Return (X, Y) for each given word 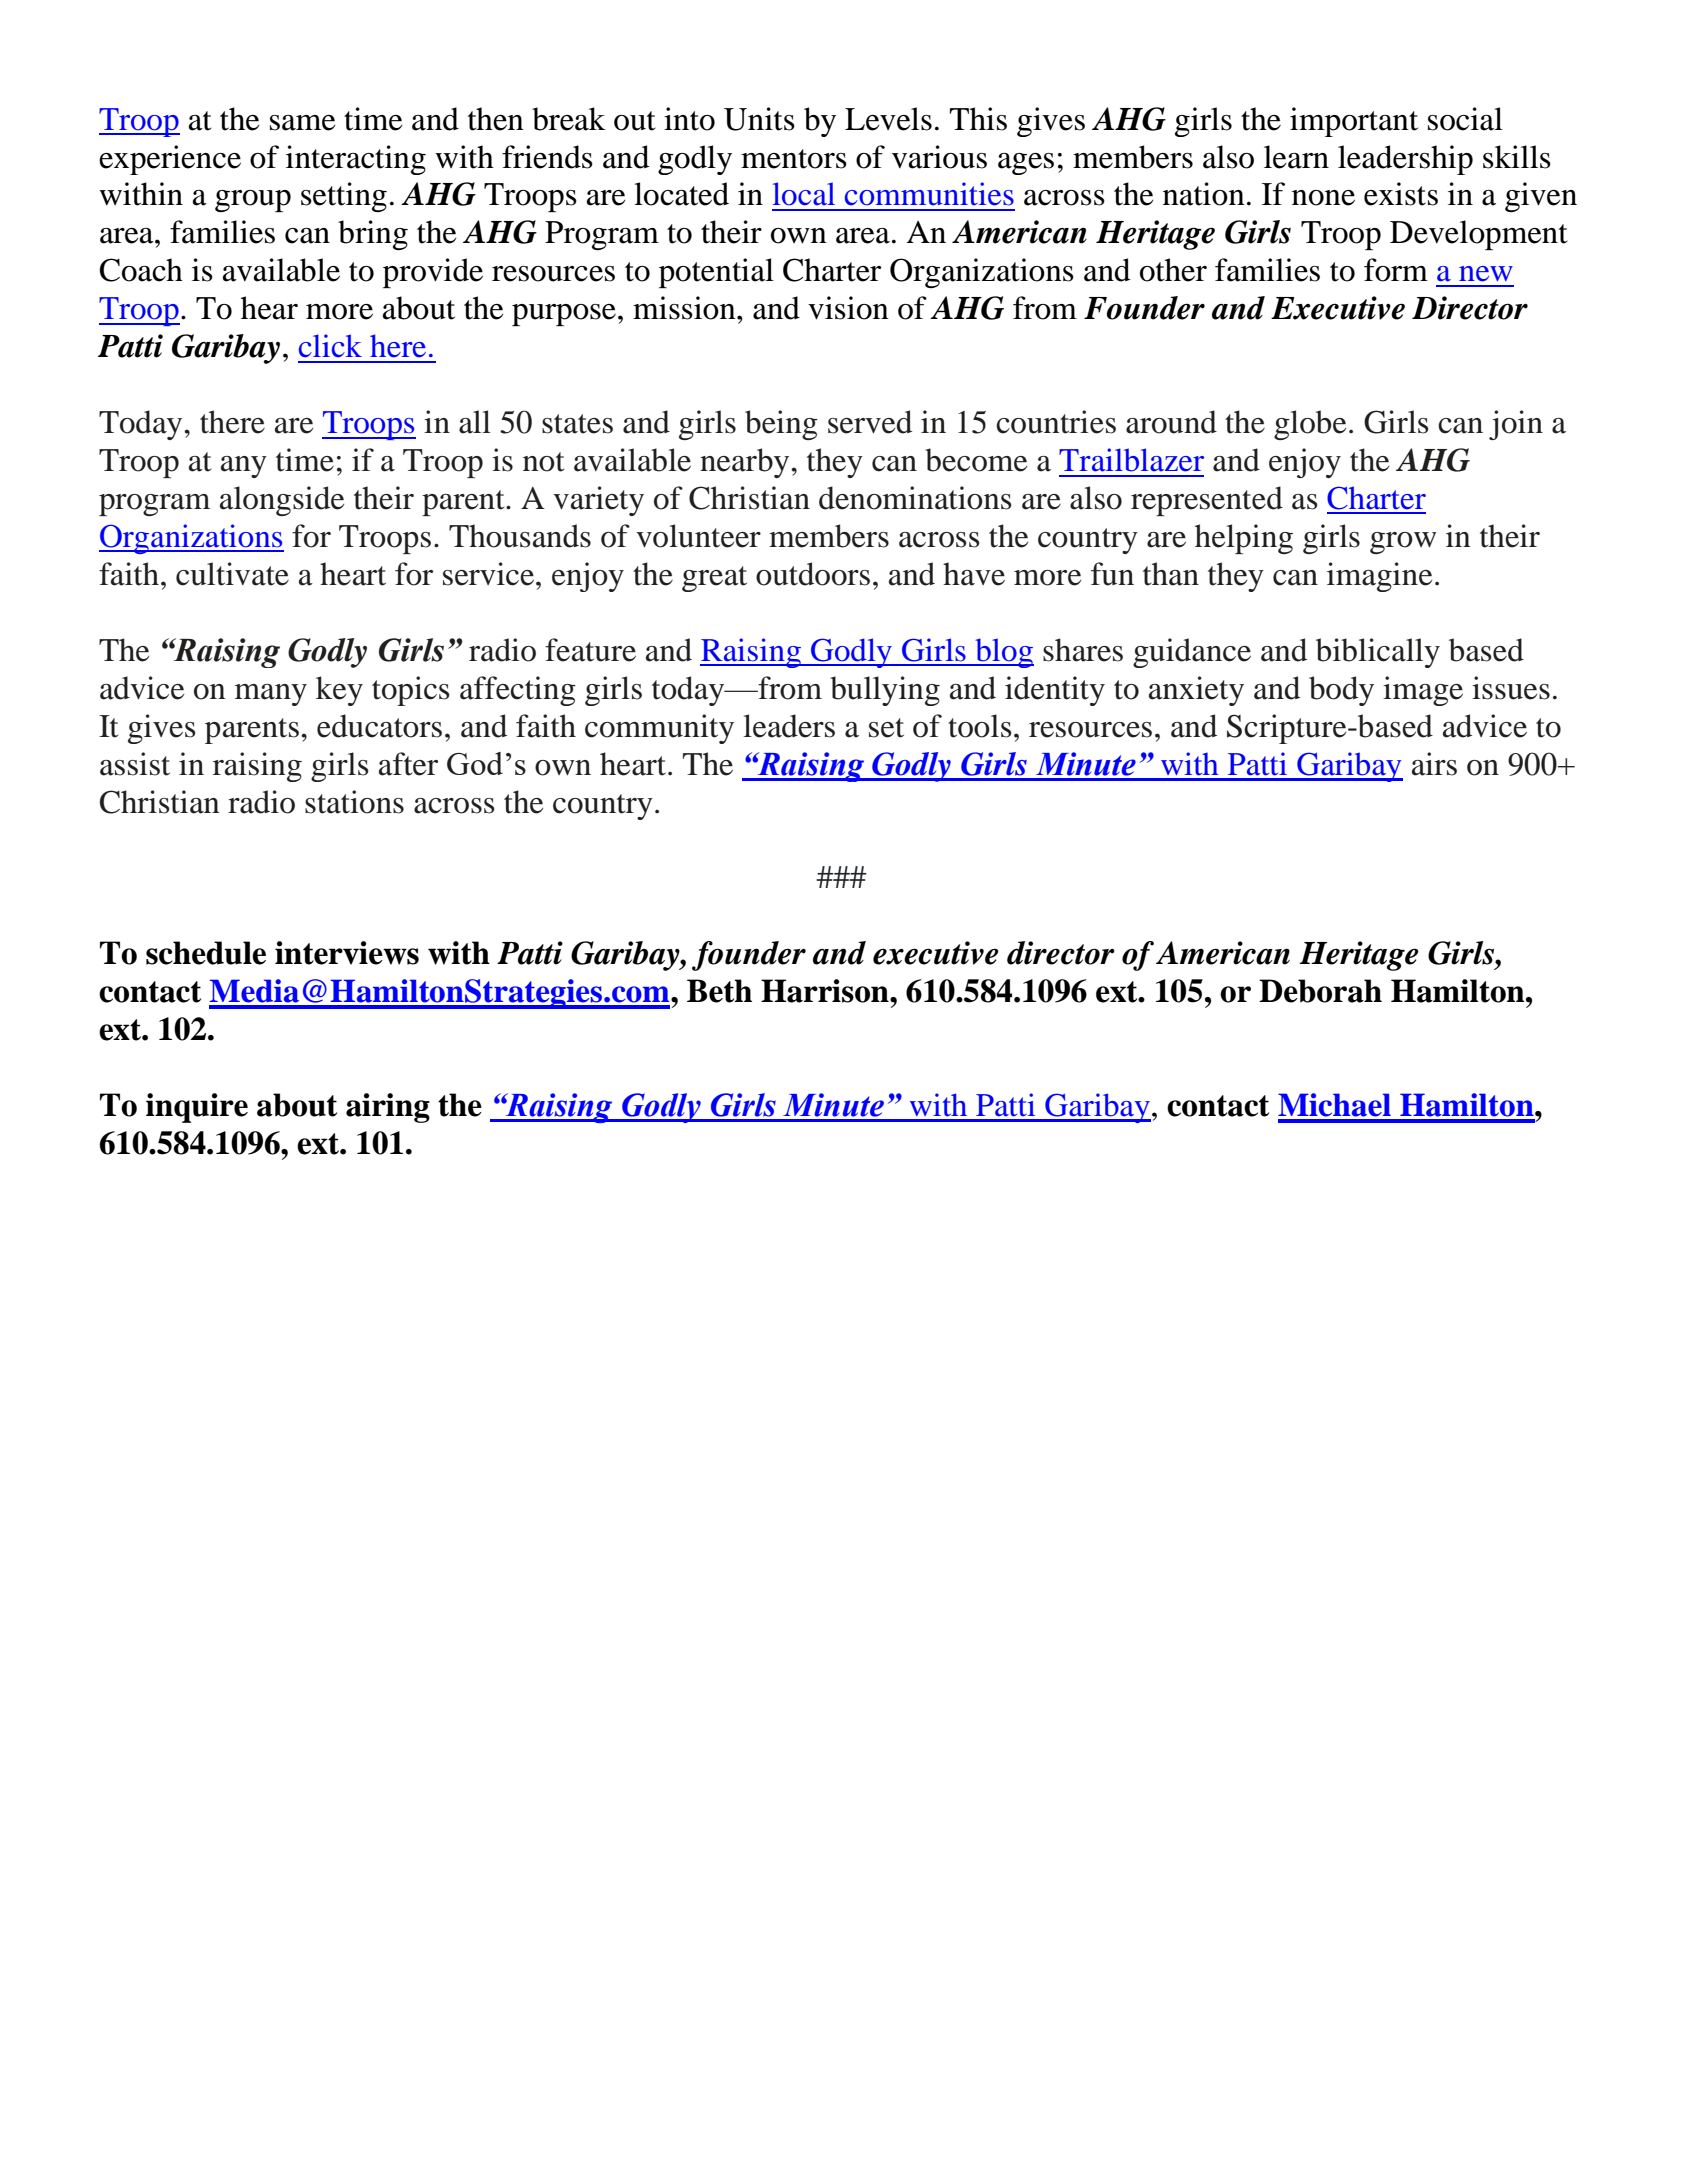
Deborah (1320, 991)
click (330, 345)
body (1341, 691)
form (1396, 270)
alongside (282, 501)
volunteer (698, 536)
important (1354, 122)
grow (1403, 543)
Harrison (826, 991)
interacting (356, 160)
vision (848, 308)
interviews (347, 953)
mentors (794, 159)
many (271, 695)
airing (388, 1108)
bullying (885, 691)
